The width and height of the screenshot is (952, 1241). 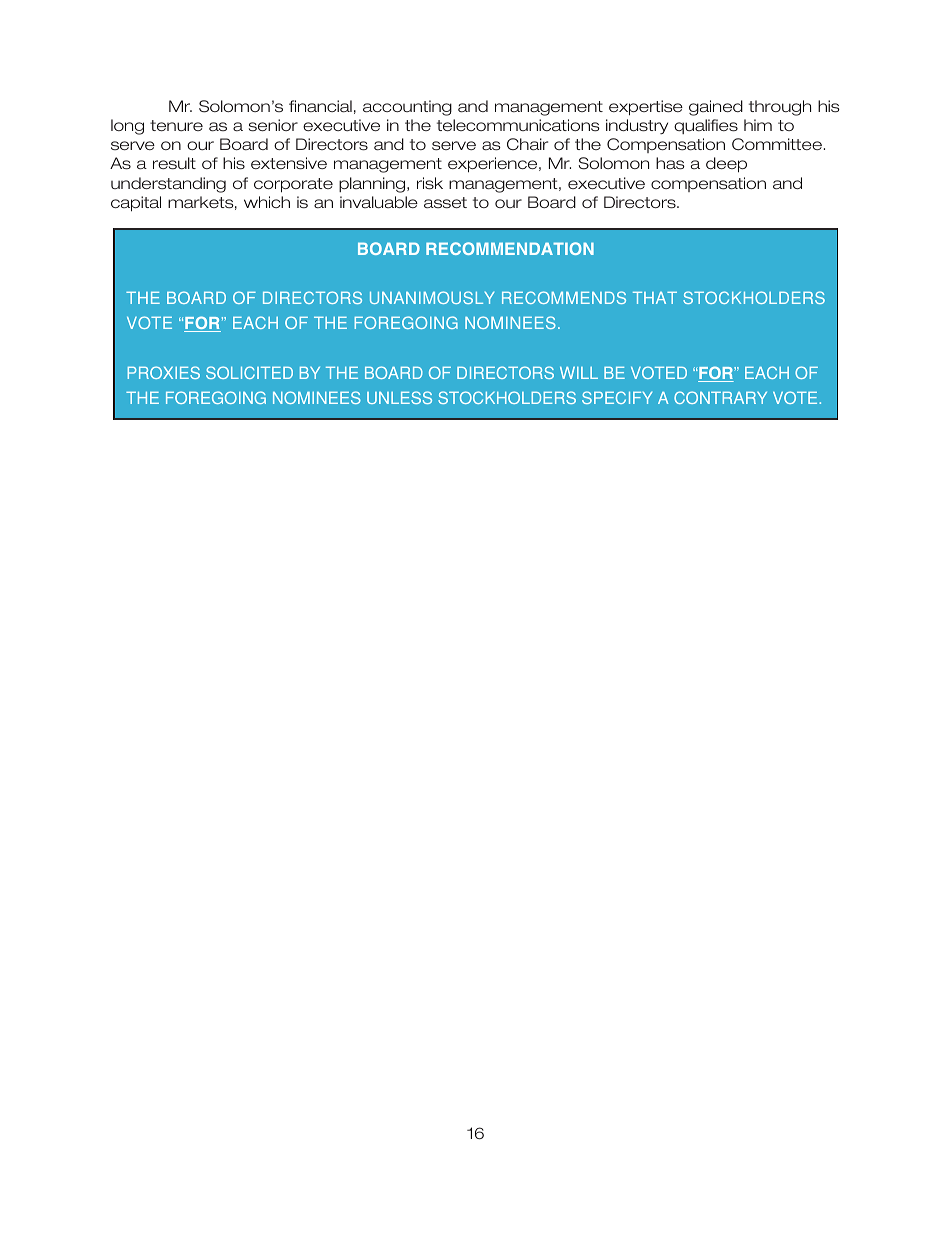 I want to click on CONTRARY, so click(x=720, y=397).
